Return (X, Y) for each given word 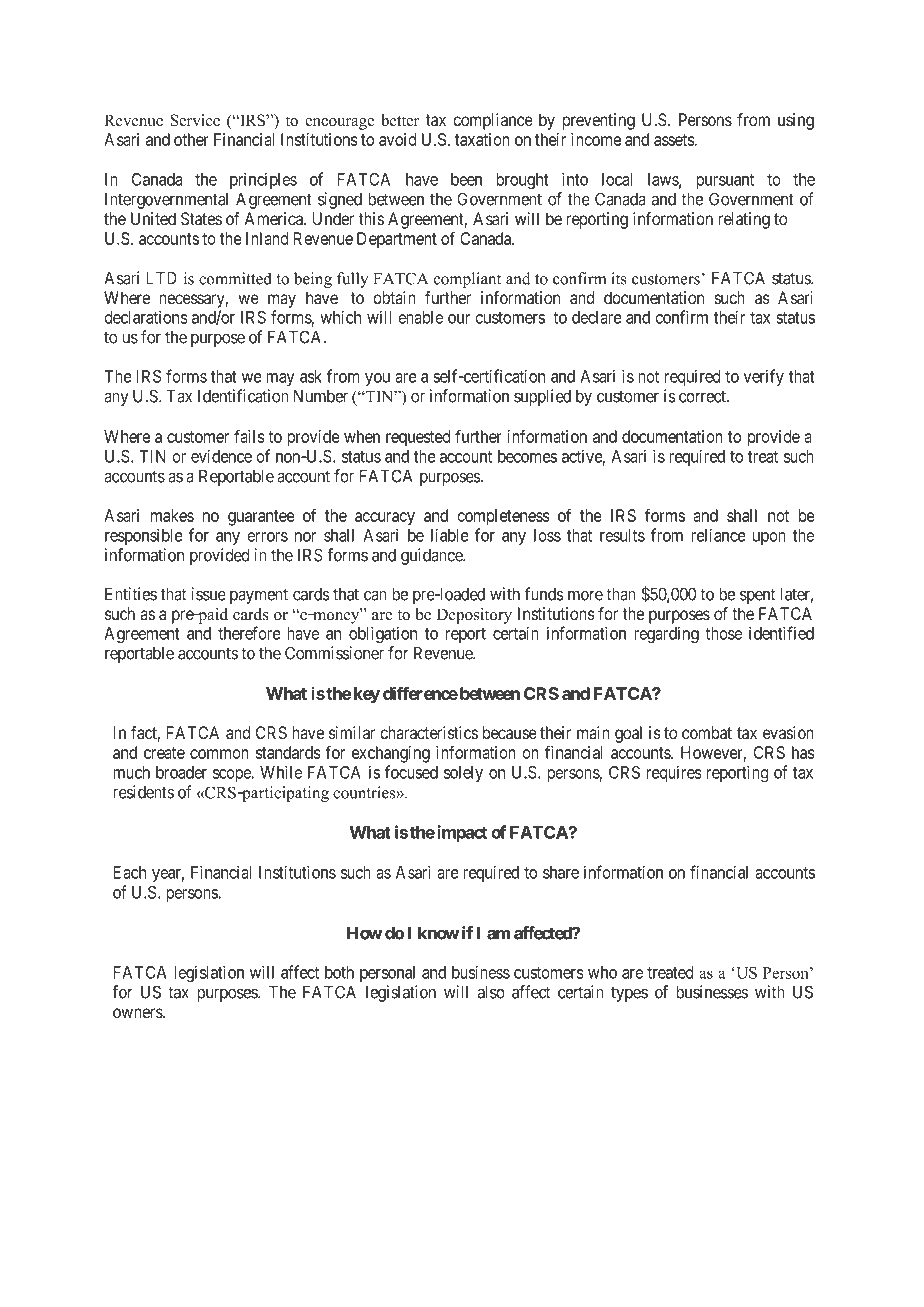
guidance (433, 556)
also (491, 992)
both (339, 972)
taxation (482, 139)
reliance (718, 535)
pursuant (725, 181)
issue (208, 594)
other (191, 139)
